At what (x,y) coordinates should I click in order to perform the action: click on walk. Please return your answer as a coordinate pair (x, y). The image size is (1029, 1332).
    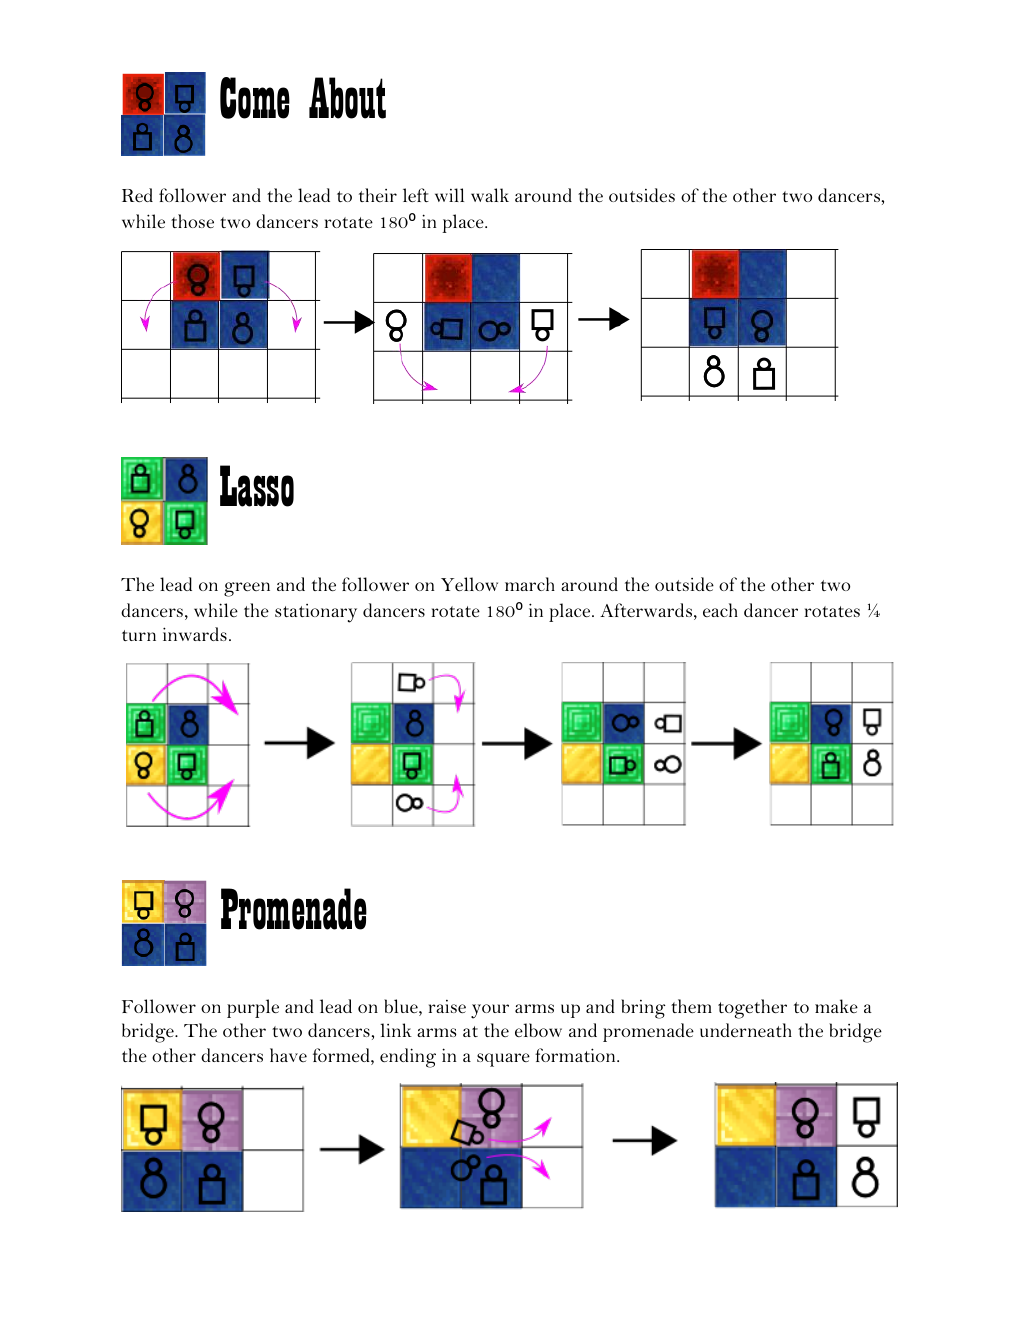
    Looking at the image, I should click on (490, 195).
